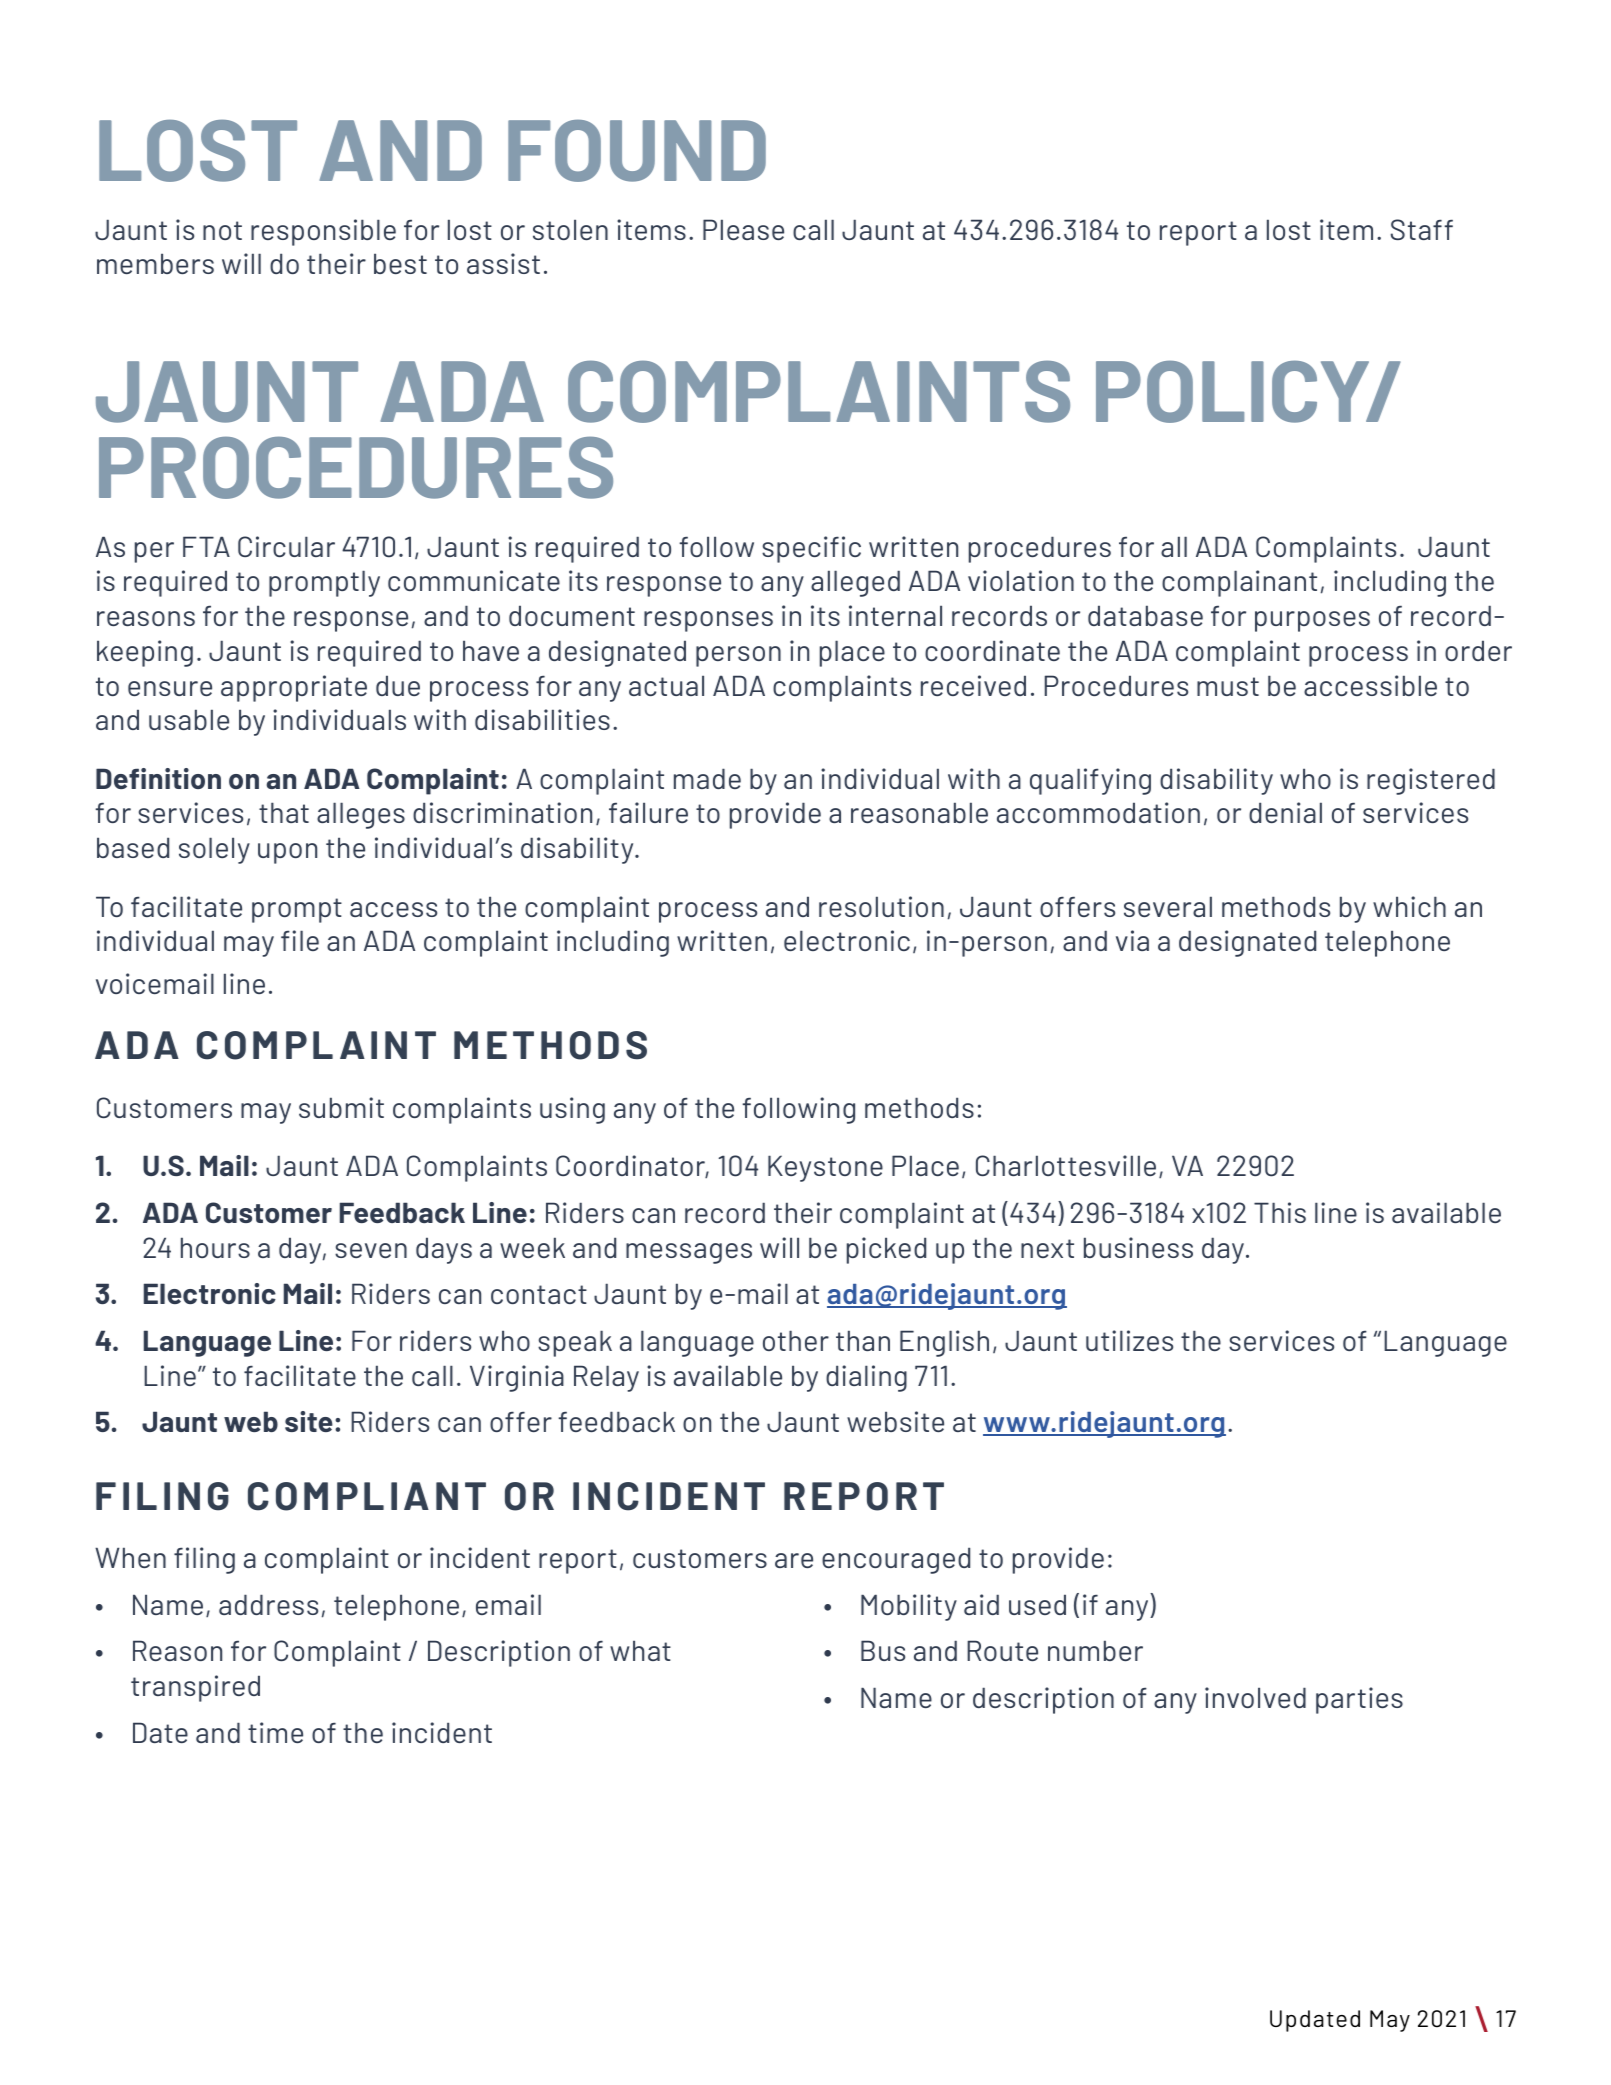 The image size is (1611, 2085). Describe the element at coordinates (1228, 686) in the screenshot. I see `must` at that location.
